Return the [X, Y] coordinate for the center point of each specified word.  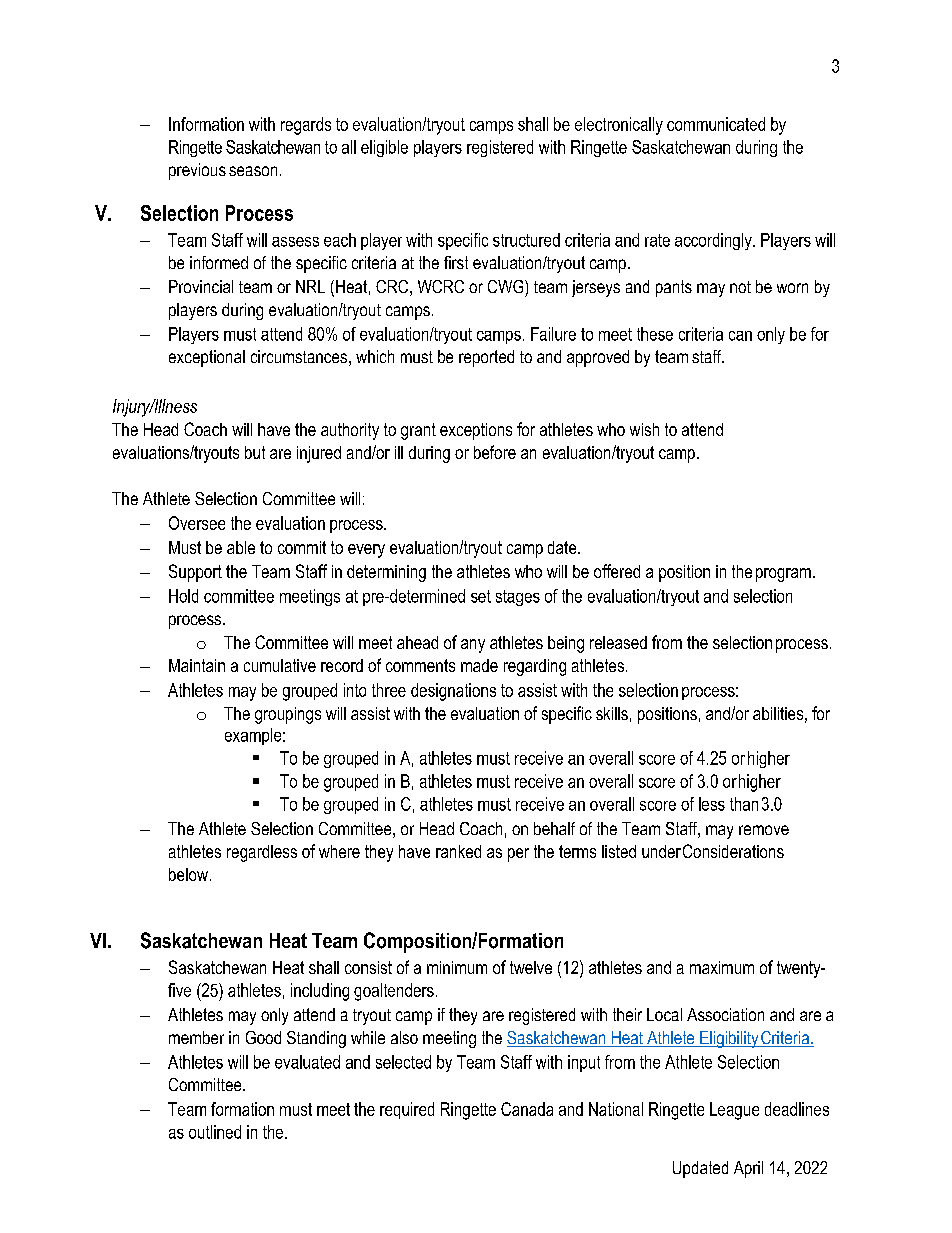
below [188, 874]
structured [526, 240]
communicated [716, 124]
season [253, 171]
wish [644, 429]
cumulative [280, 665]
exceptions [476, 431]
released [618, 642]
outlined [215, 1132]
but [255, 452]
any [473, 646]
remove [764, 830]
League [734, 1111]
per [518, 855]
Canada [527, 1109]
